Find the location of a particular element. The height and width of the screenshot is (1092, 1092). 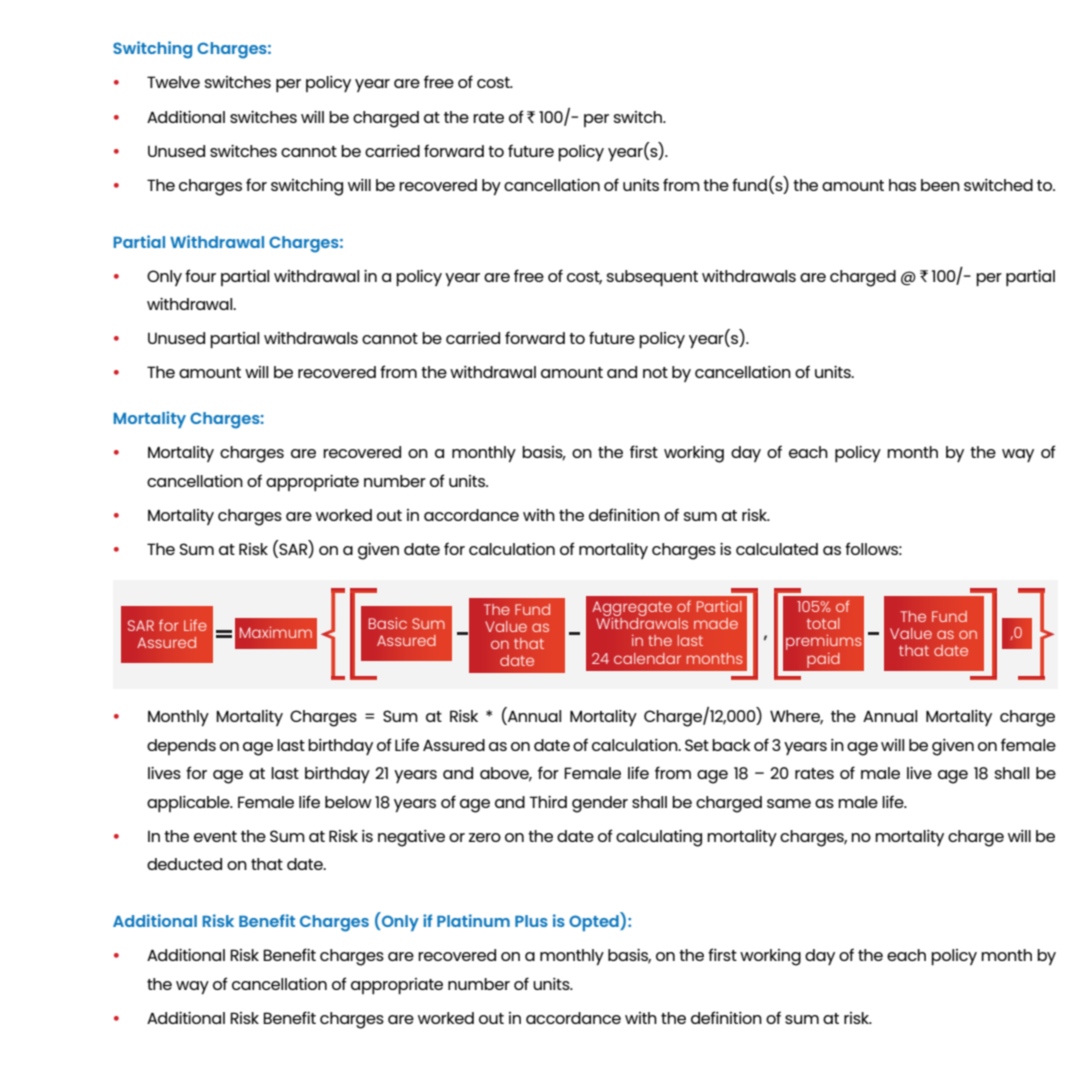

has is located at coordinates (902, 185).
